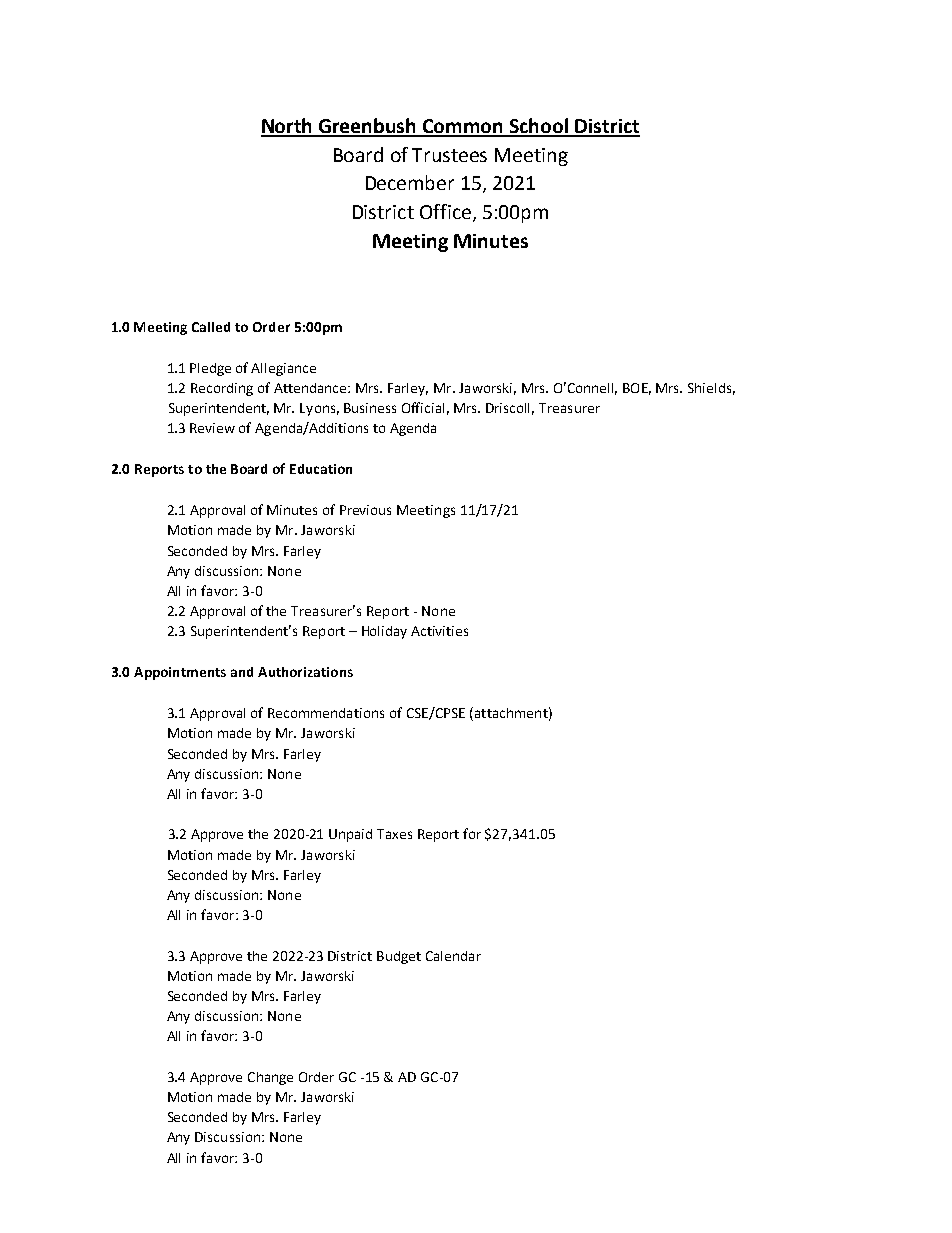  Describe the element at coordinates (394, 834) in the screenshot. I see `Taxes` at that location.
